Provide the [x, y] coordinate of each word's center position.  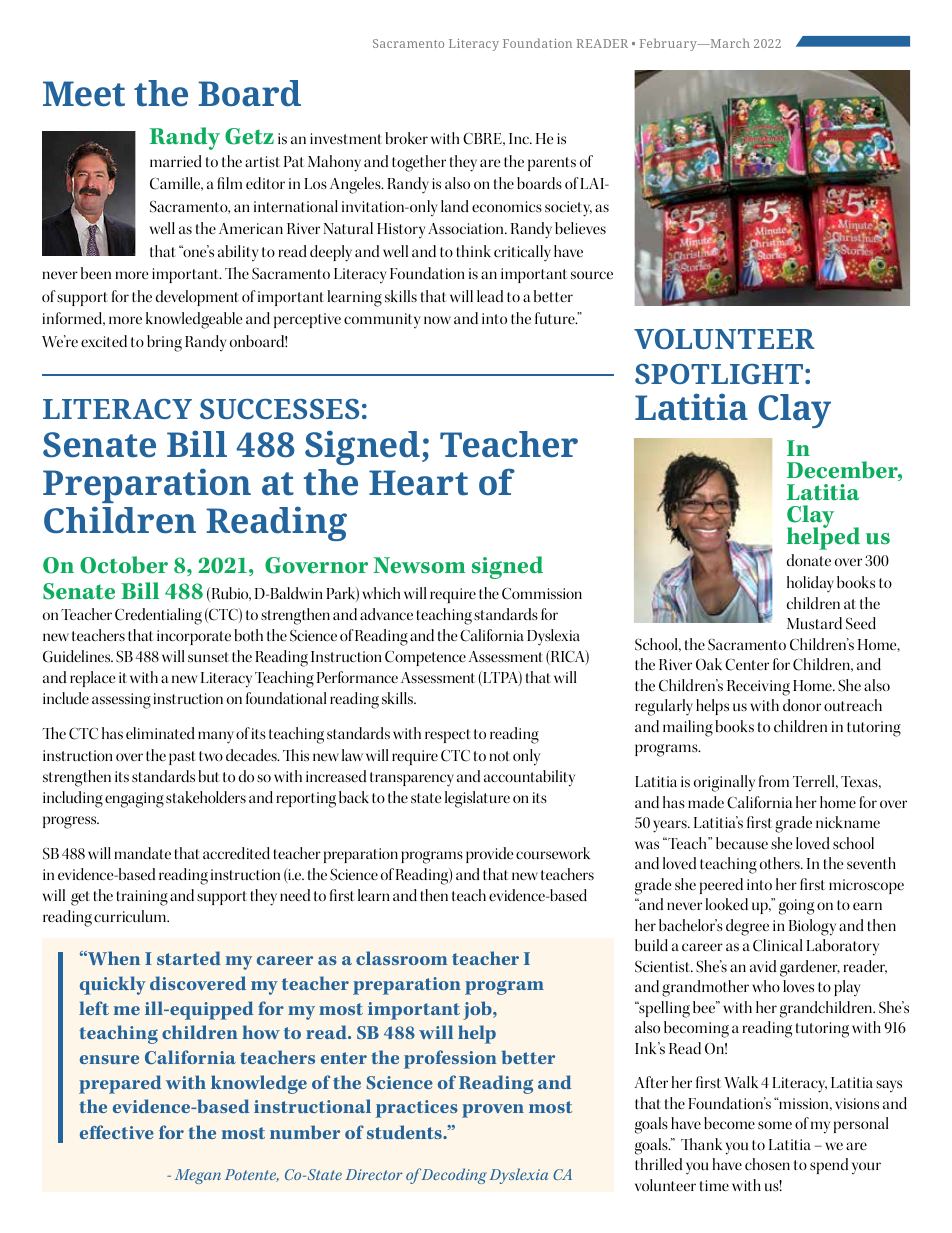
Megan [198, 1176]
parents [552, 164]
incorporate [194, 637]
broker [406, 138]
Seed [861, 623]
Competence [425, 658]
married [176, 161]
